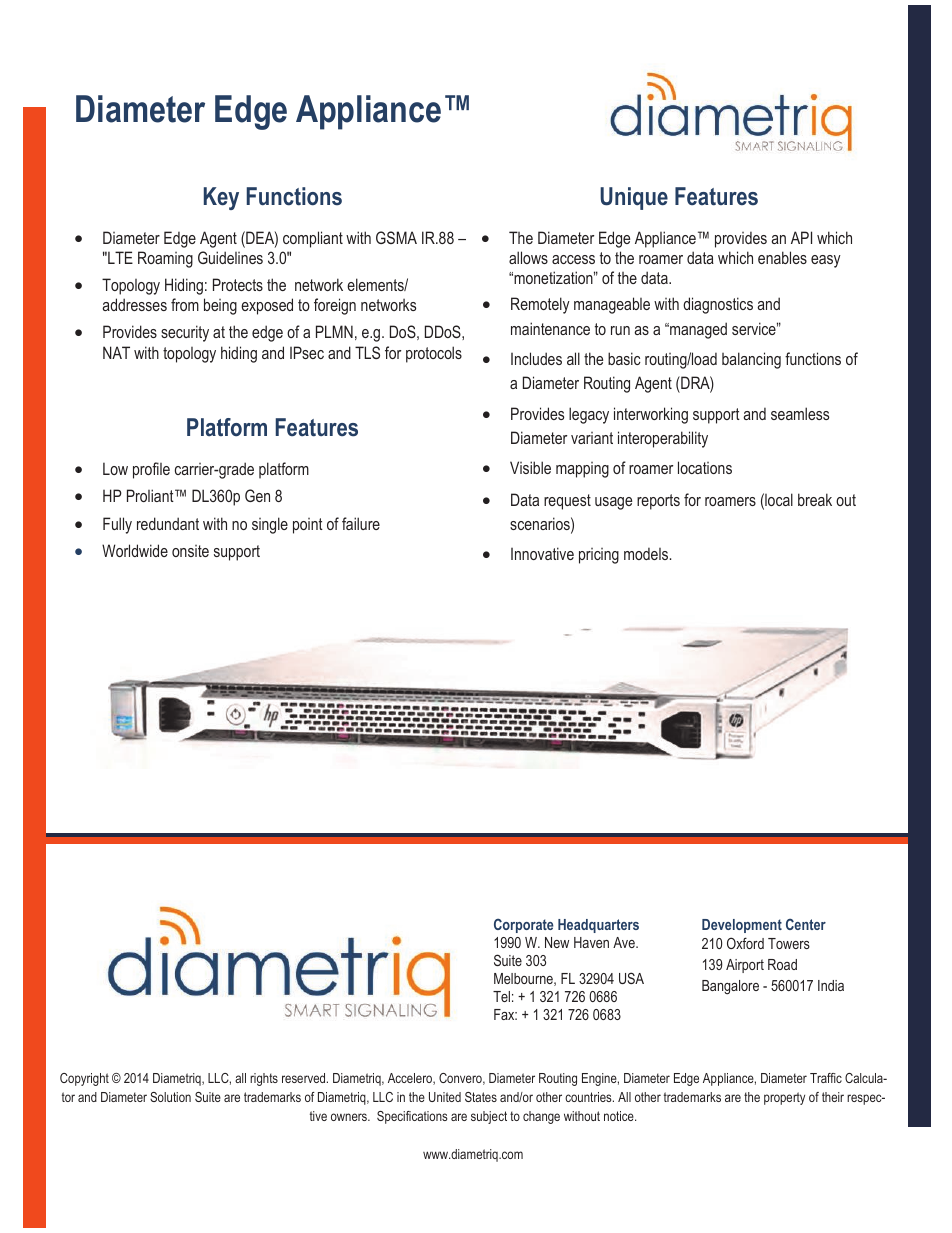 The image size is (952, 1233). What do you see at coordinates (815, 499) in the image?
I see `break` at bounding box center [815, 499].
